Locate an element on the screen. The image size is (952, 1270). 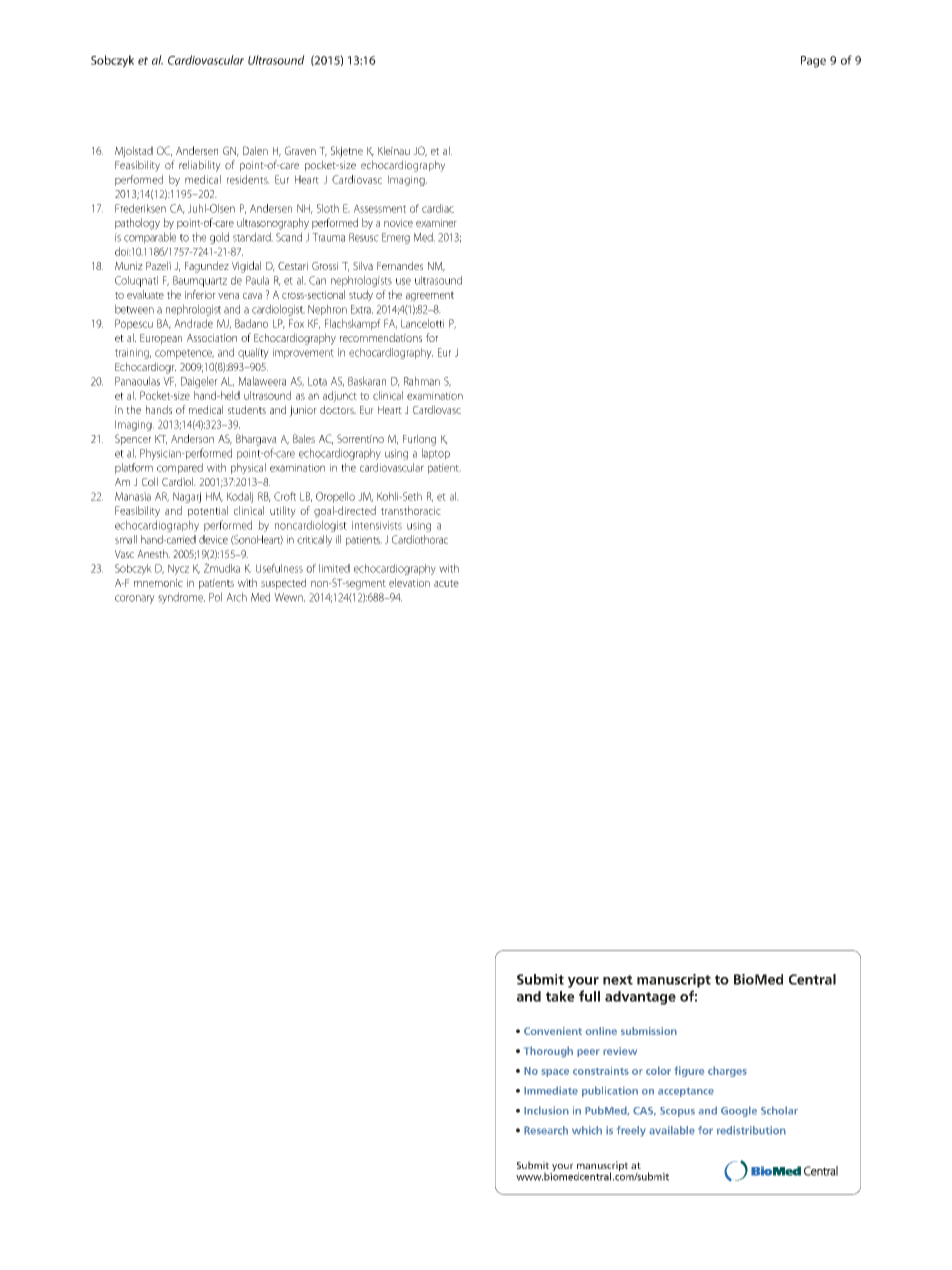
Anderson is located at coordinates (192, 438).
